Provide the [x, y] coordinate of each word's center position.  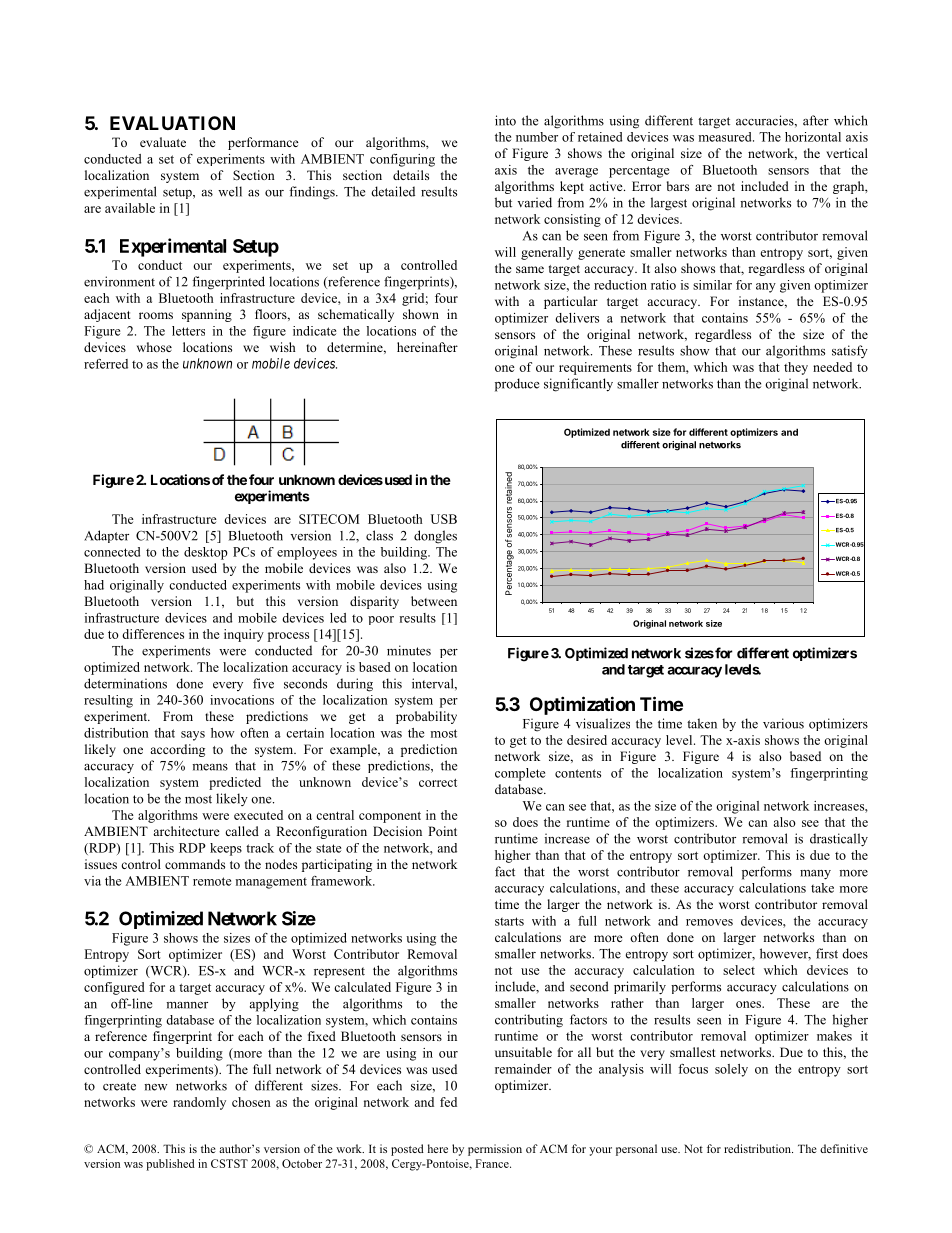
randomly [199, 1103]
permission [495, 1150]
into [505, 120]
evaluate [163, 142]
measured [726, 137]
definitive [844, 1148]
